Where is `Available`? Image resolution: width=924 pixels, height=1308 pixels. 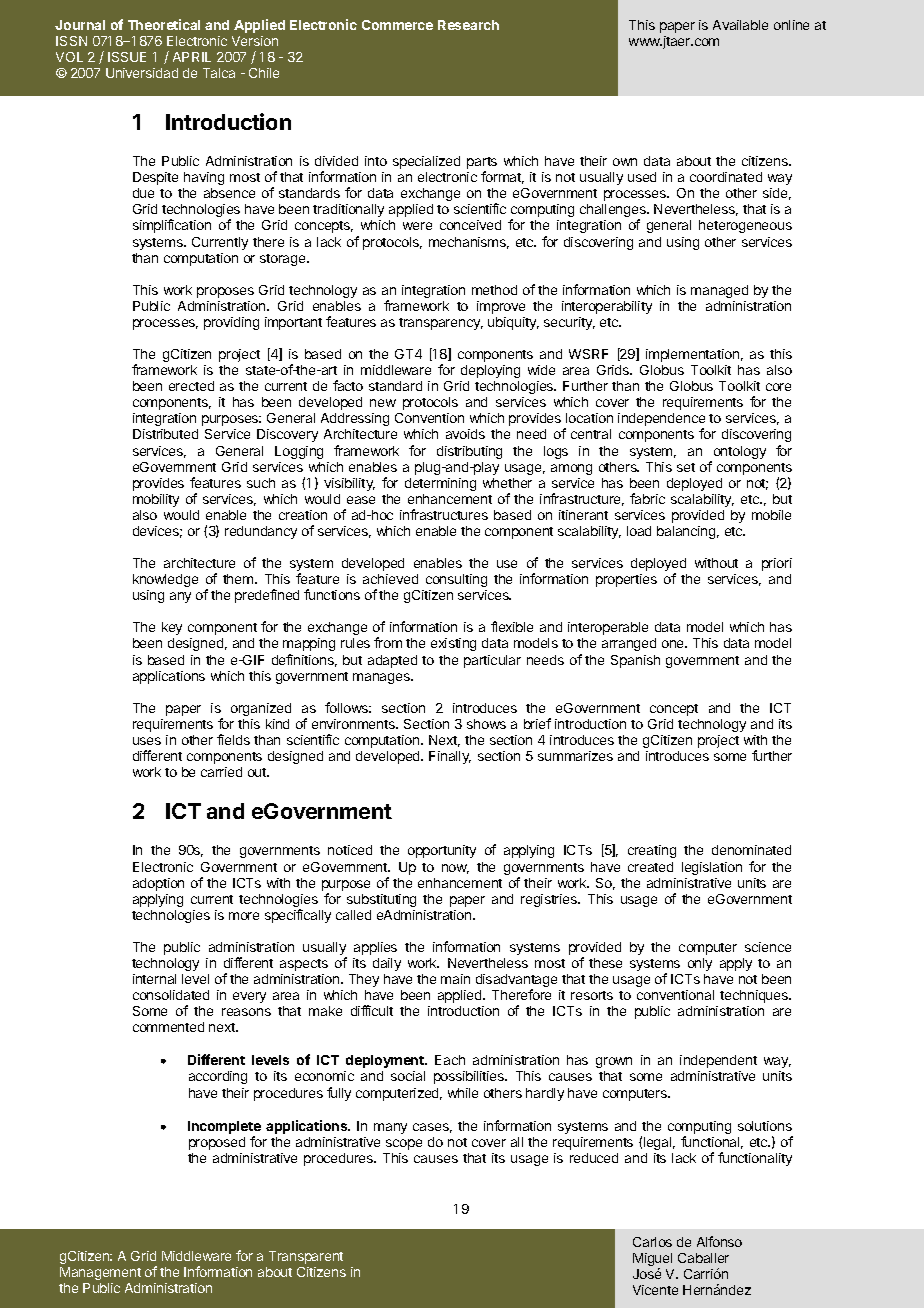 Available is located at coordinates (740, 25).
